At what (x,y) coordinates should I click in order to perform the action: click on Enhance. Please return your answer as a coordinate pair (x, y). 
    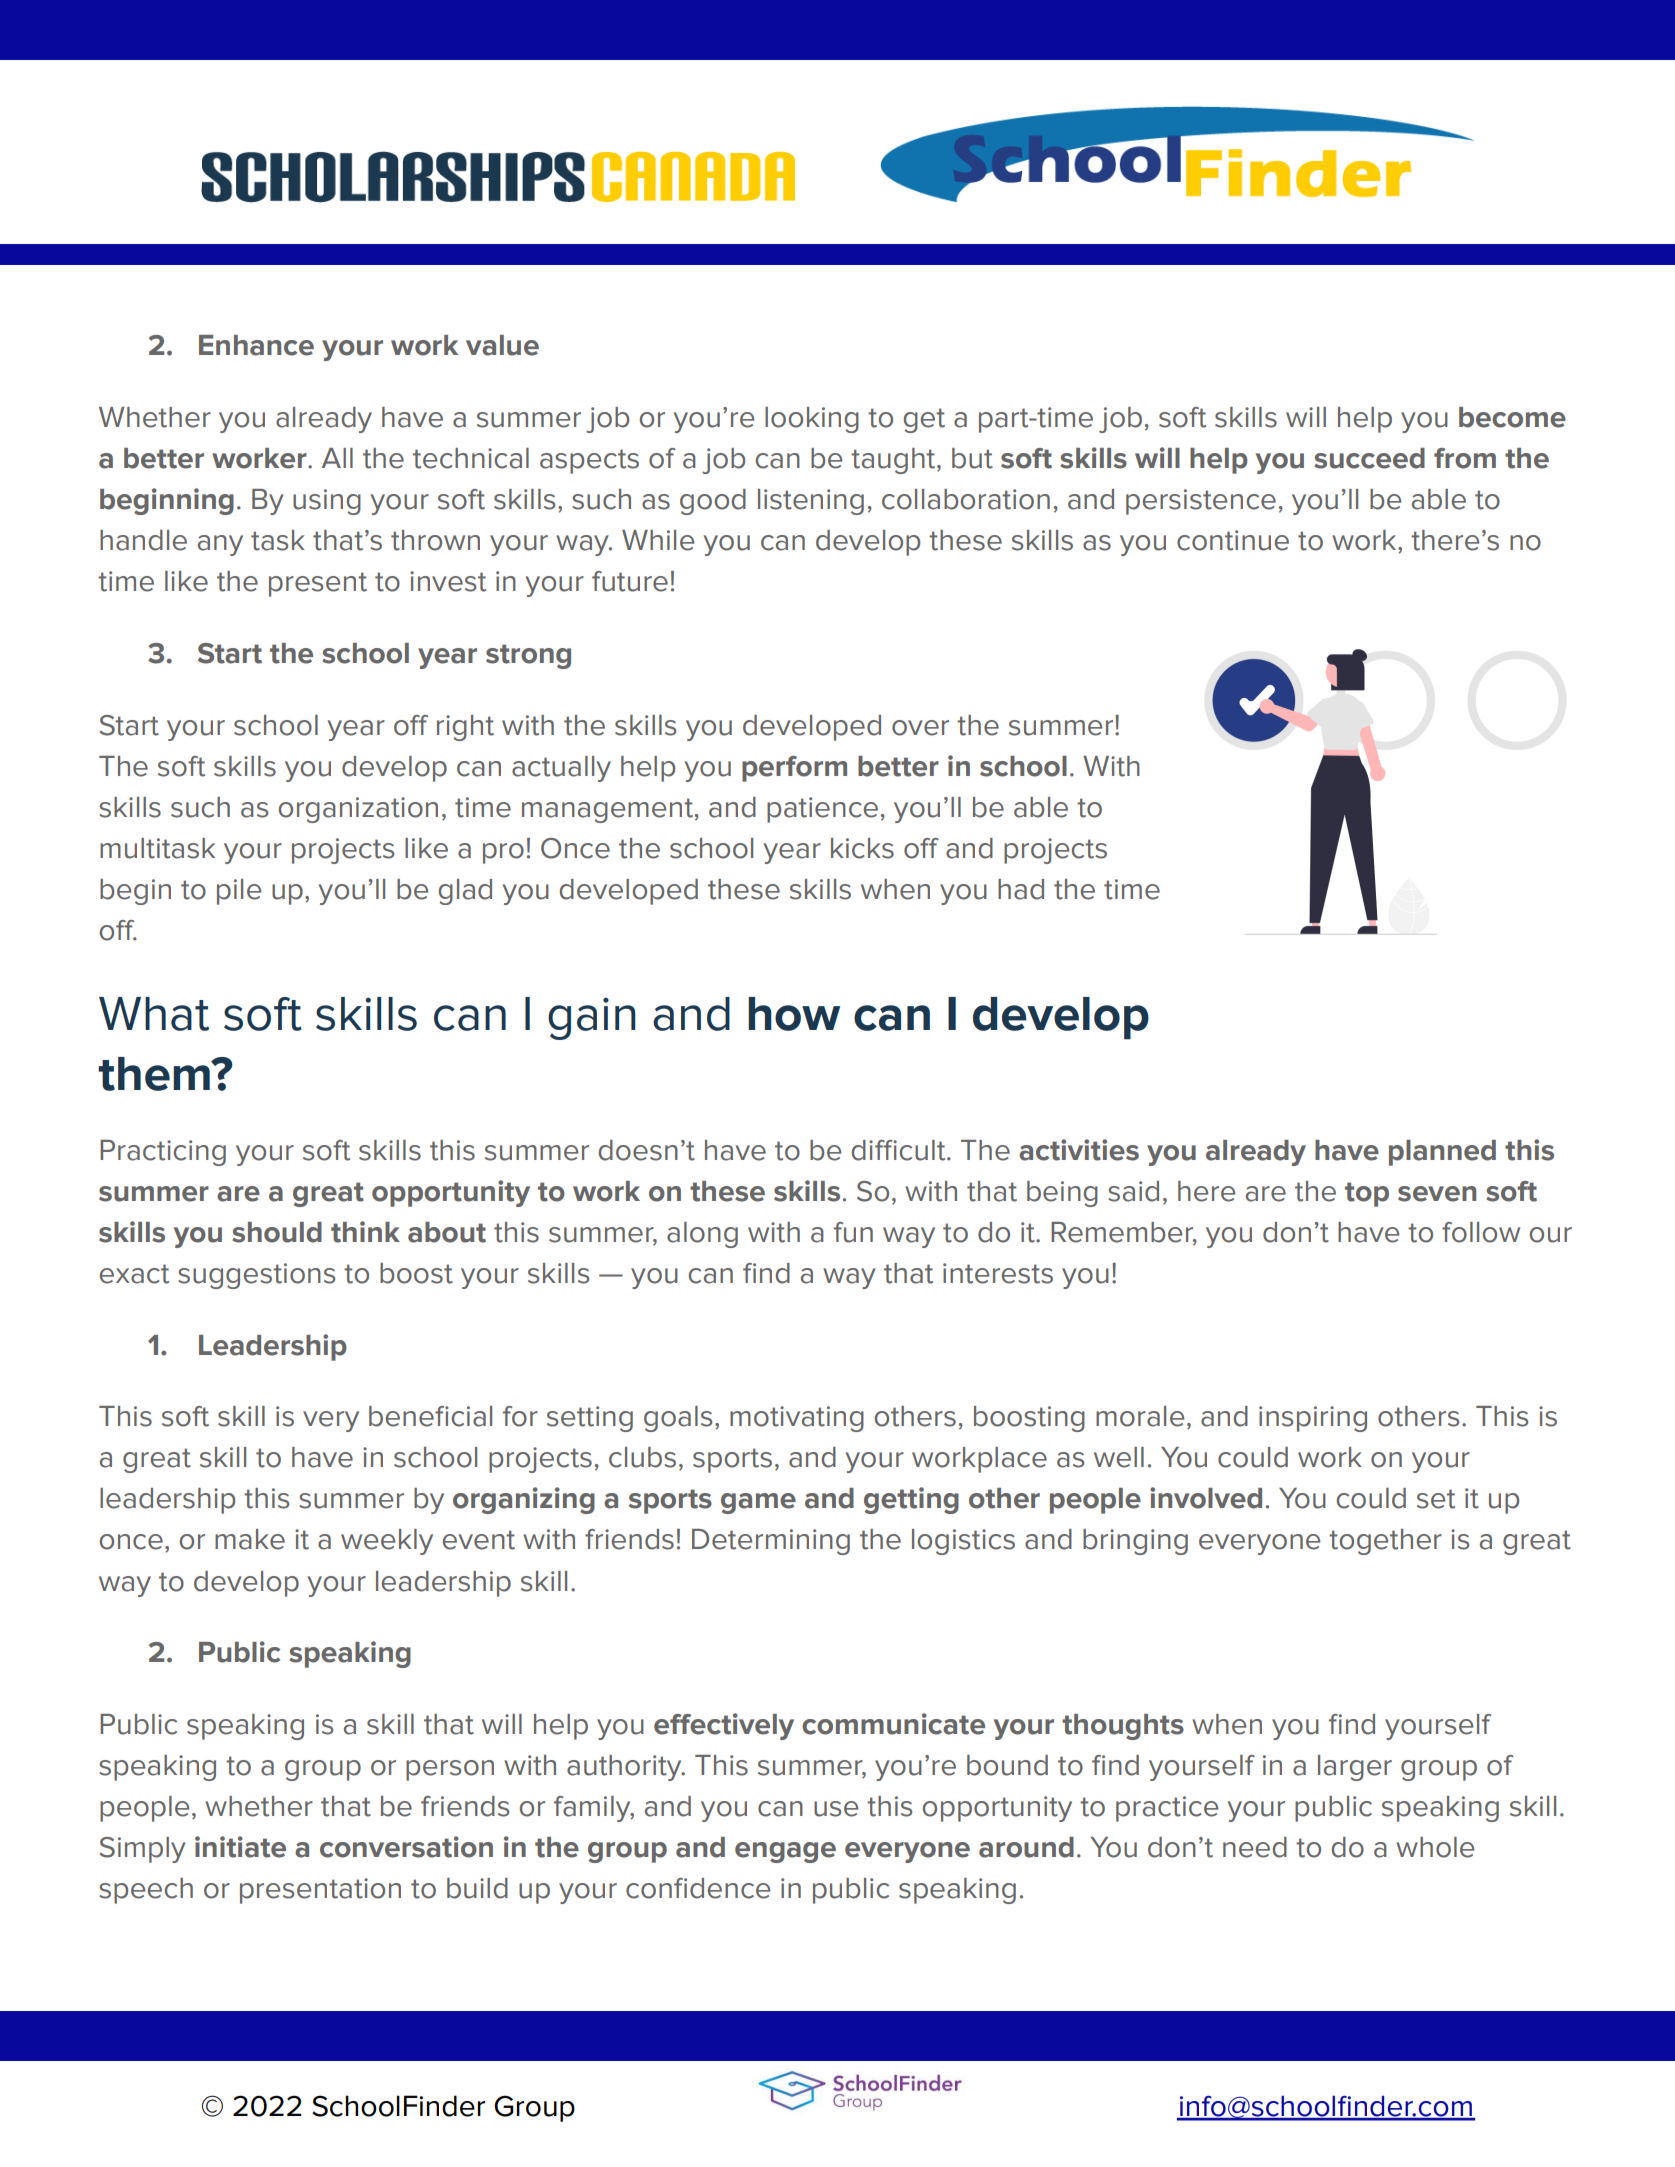
    Looking at the image, I should click on (256, 345).
